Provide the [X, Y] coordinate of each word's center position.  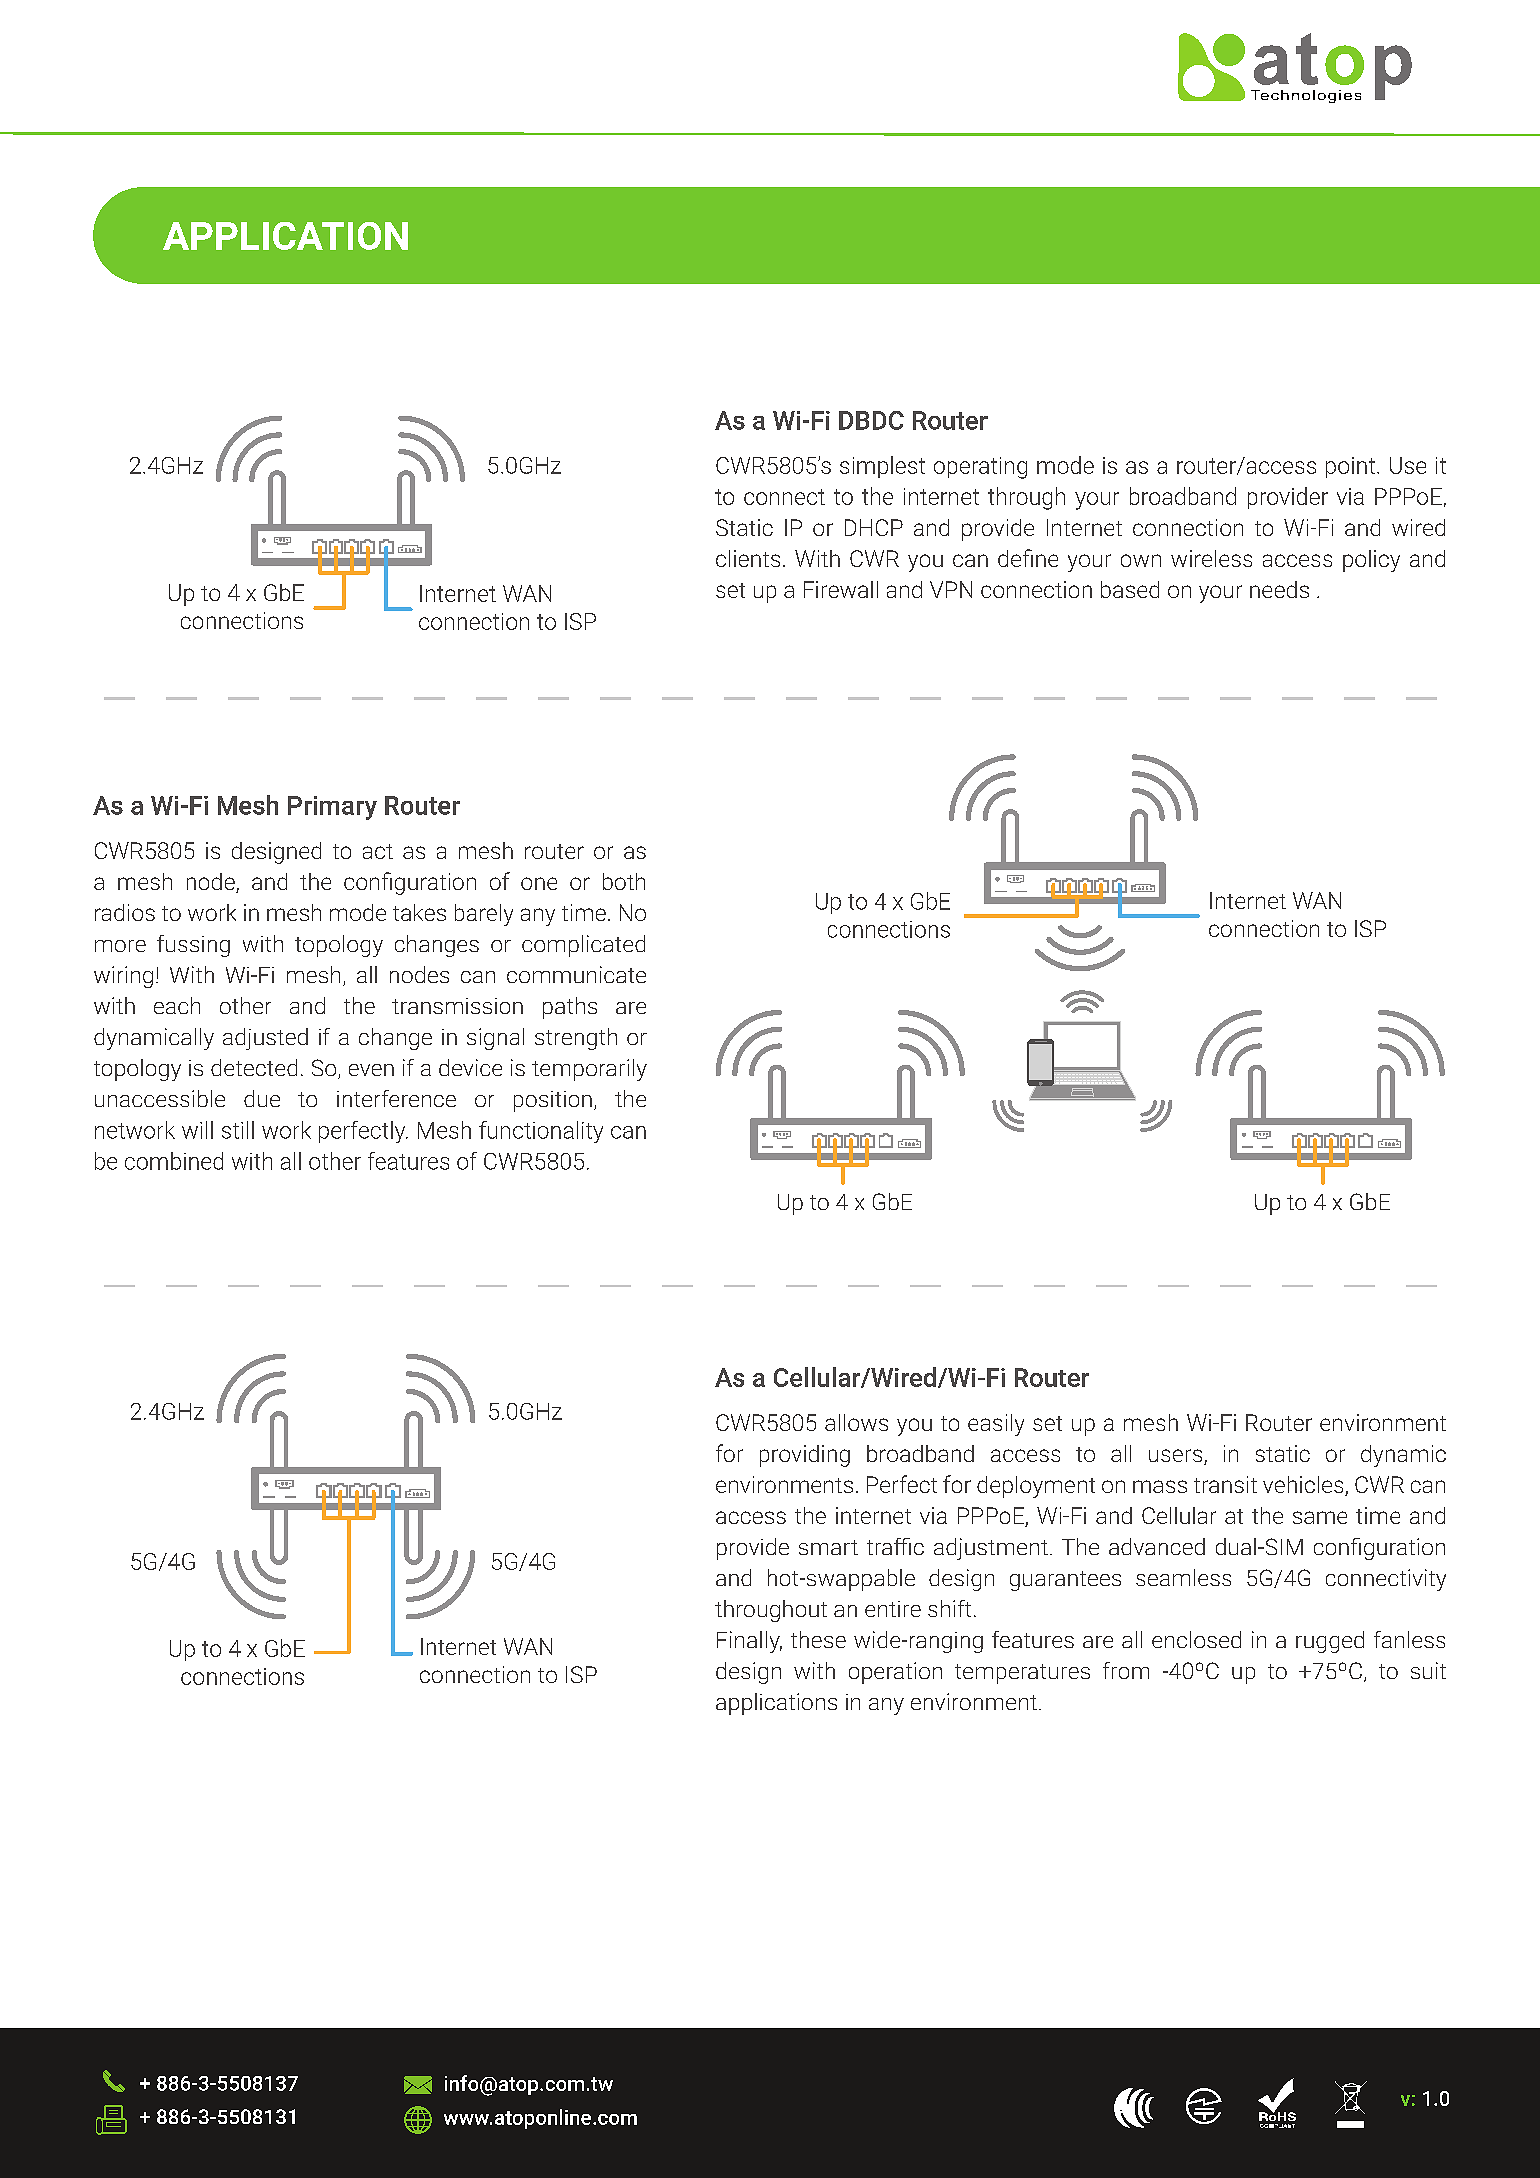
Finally [749, 1642]
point [1350, 467]
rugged [1330, 1642]
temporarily [589, 1070]
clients [748, 558]
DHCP [874, 527]
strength [576, 1039]
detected [254, 1067]
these [818, 1639]
